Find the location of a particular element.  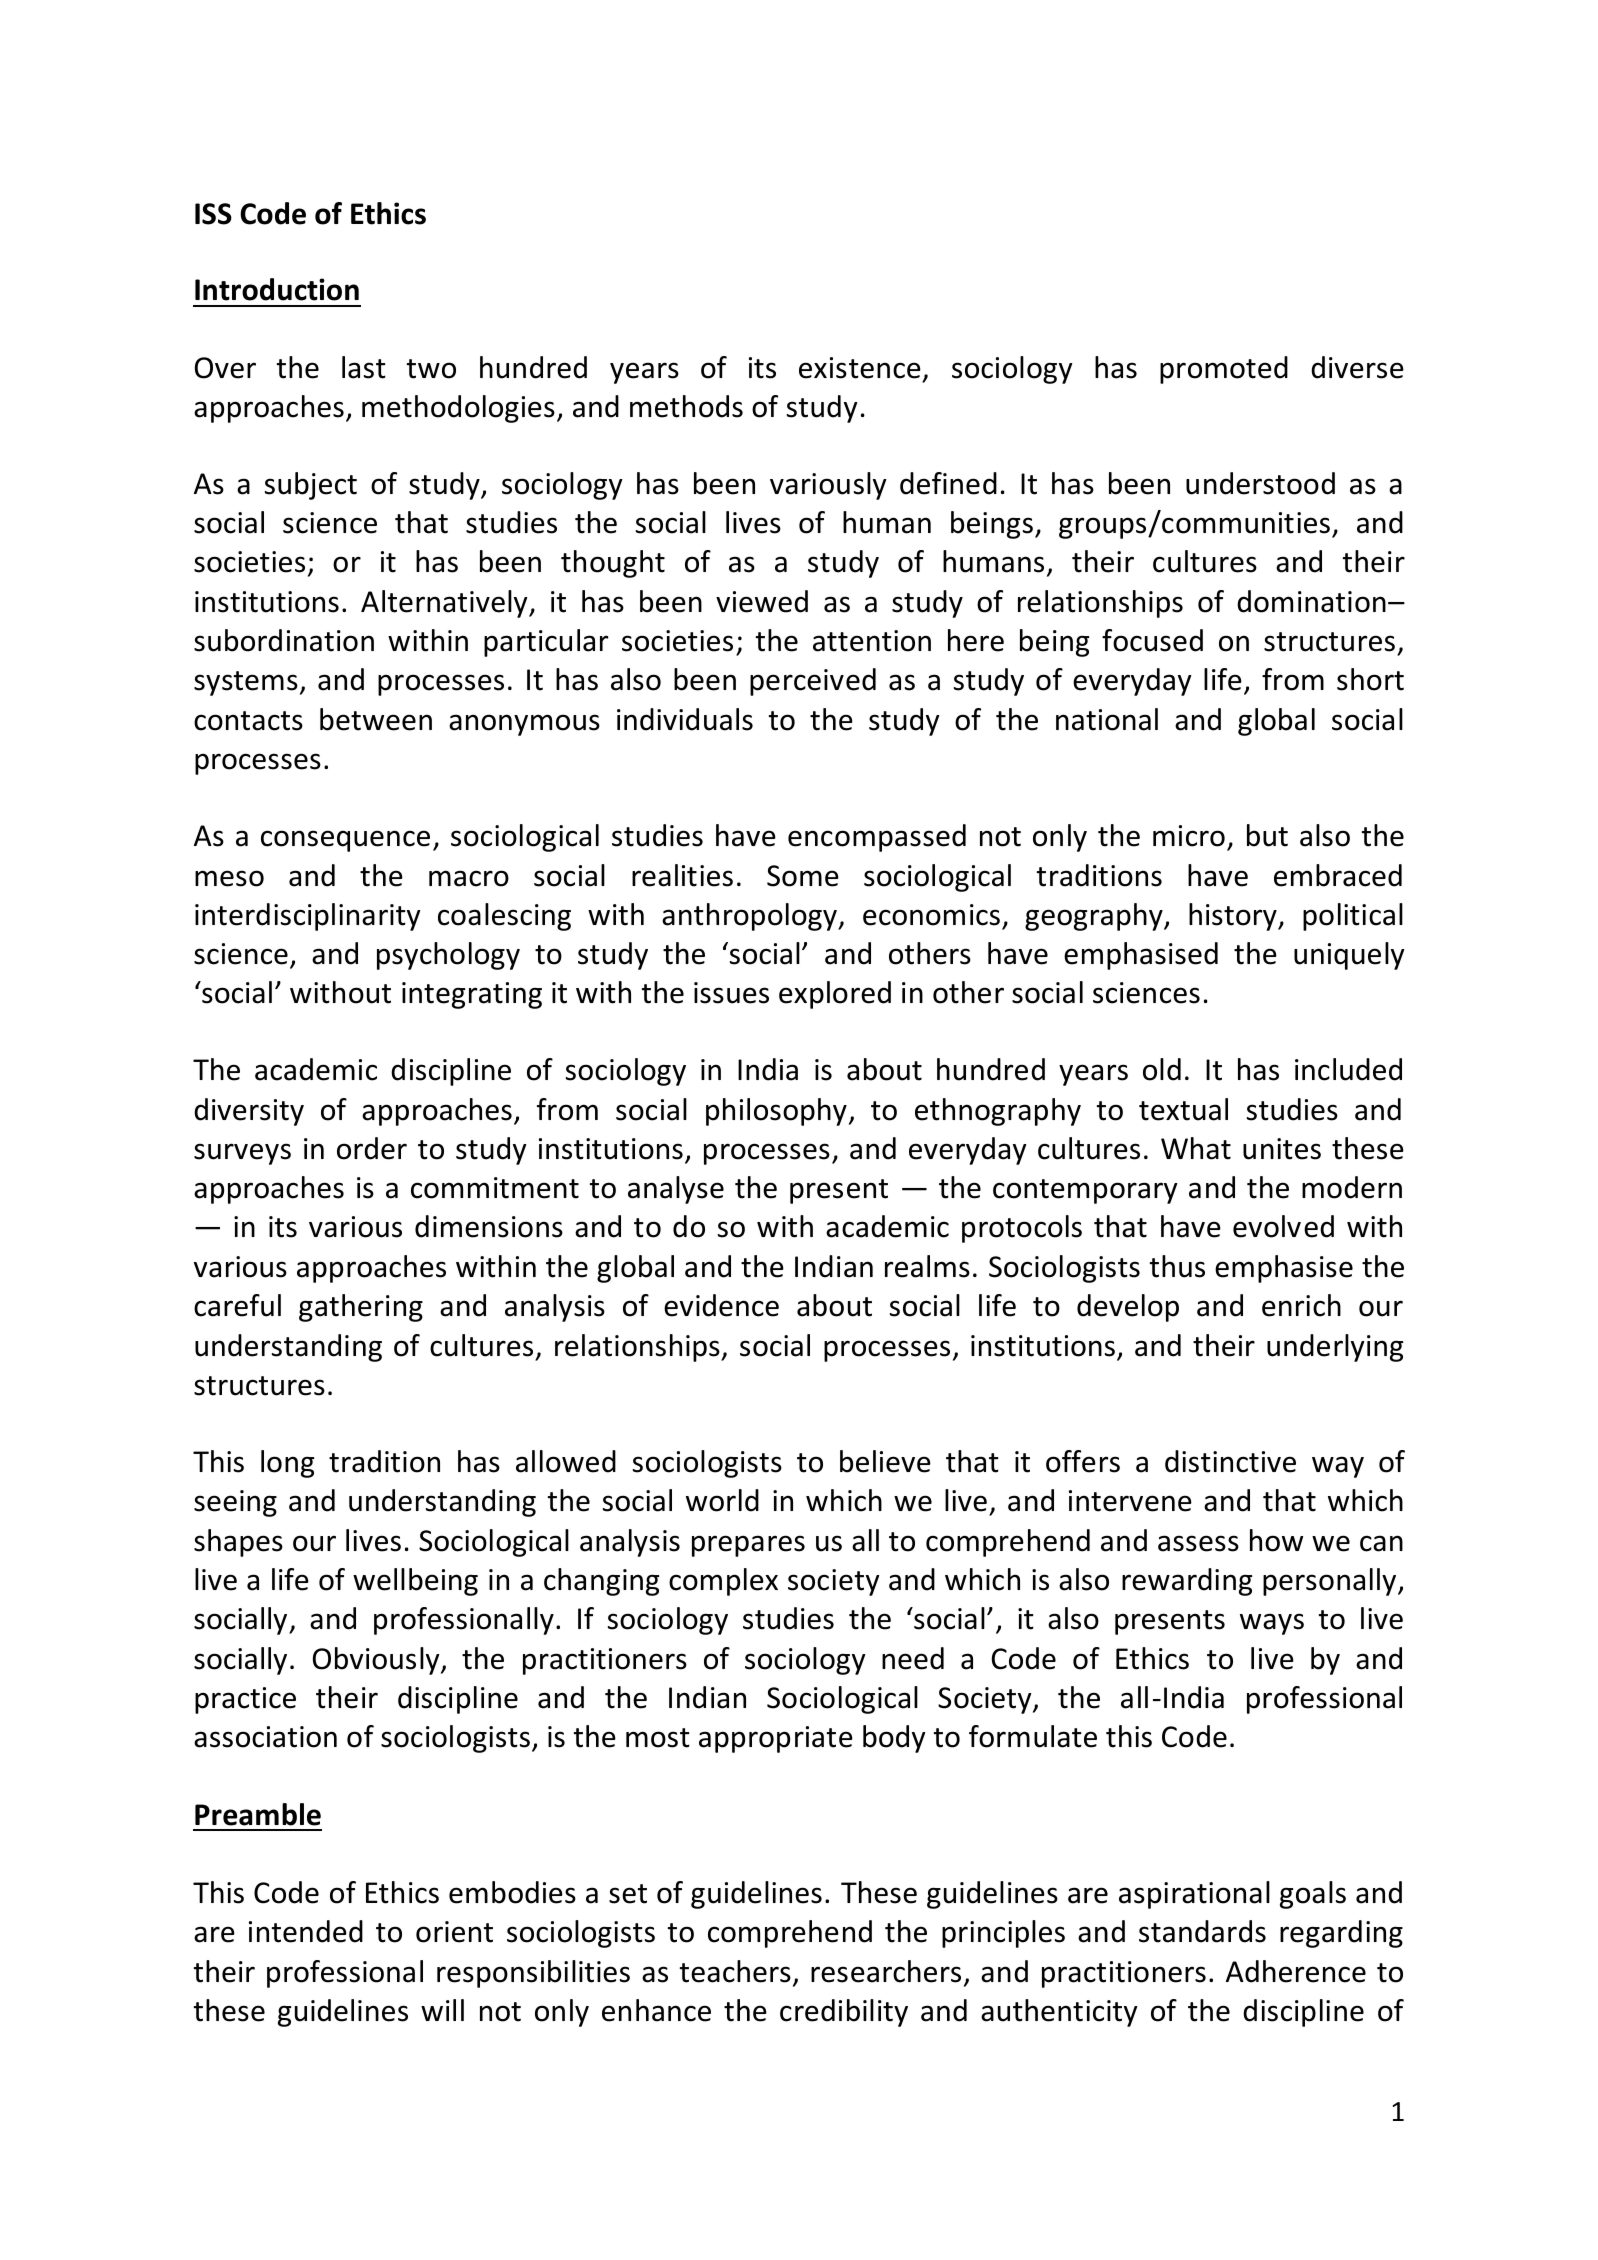

teachers is located at coordinates (735, 1971).
